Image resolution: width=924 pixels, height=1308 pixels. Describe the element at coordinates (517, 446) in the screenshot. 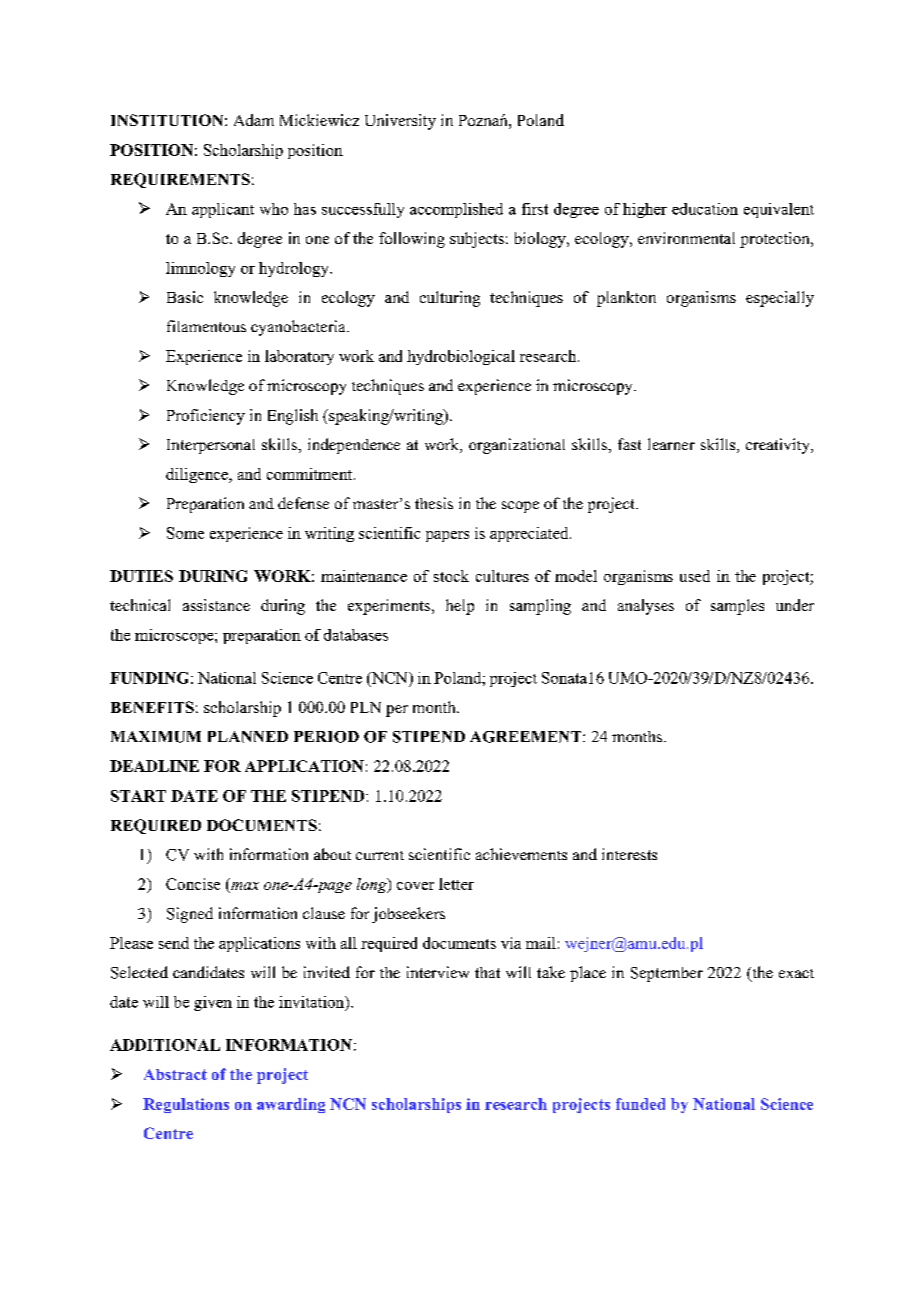

I see `organizational` at that location.
